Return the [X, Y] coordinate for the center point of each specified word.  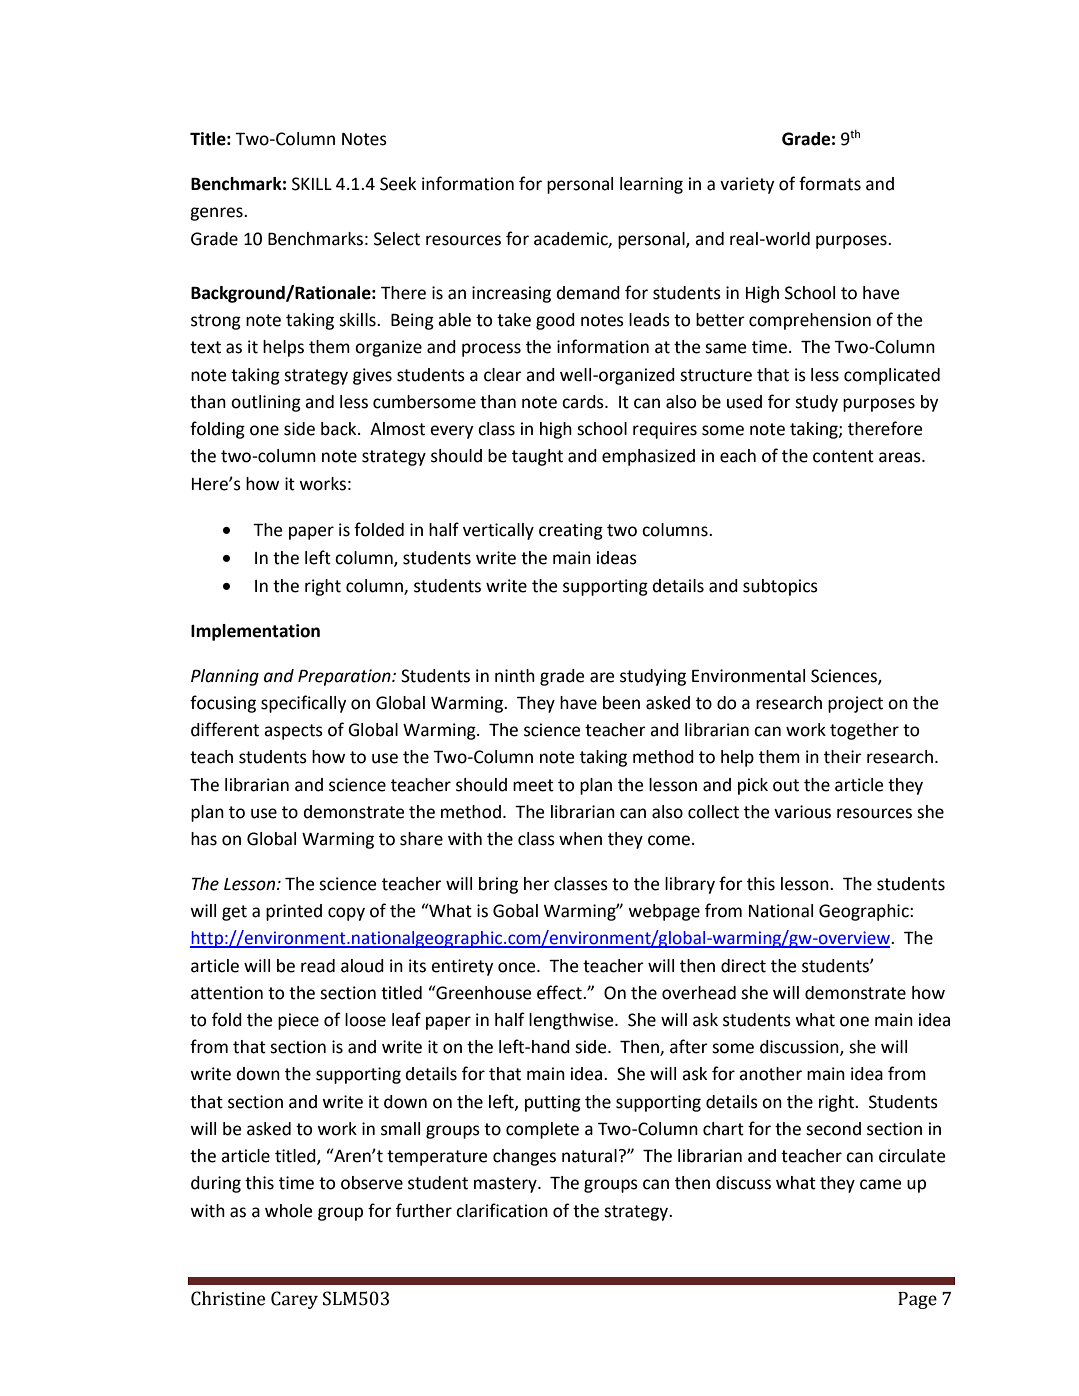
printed [294, 912]
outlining [266, 403]
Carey [294, 1300]
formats [830, 183]
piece [298, 1021]
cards [584, 402]
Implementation [255, 632]
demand [588, 293]
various [802, 812]
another [770, 1074]
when [580, 839]
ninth [515, 676]
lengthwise [572, 1021]
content [843, 456]
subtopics [780, 587]
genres [217, 214]
